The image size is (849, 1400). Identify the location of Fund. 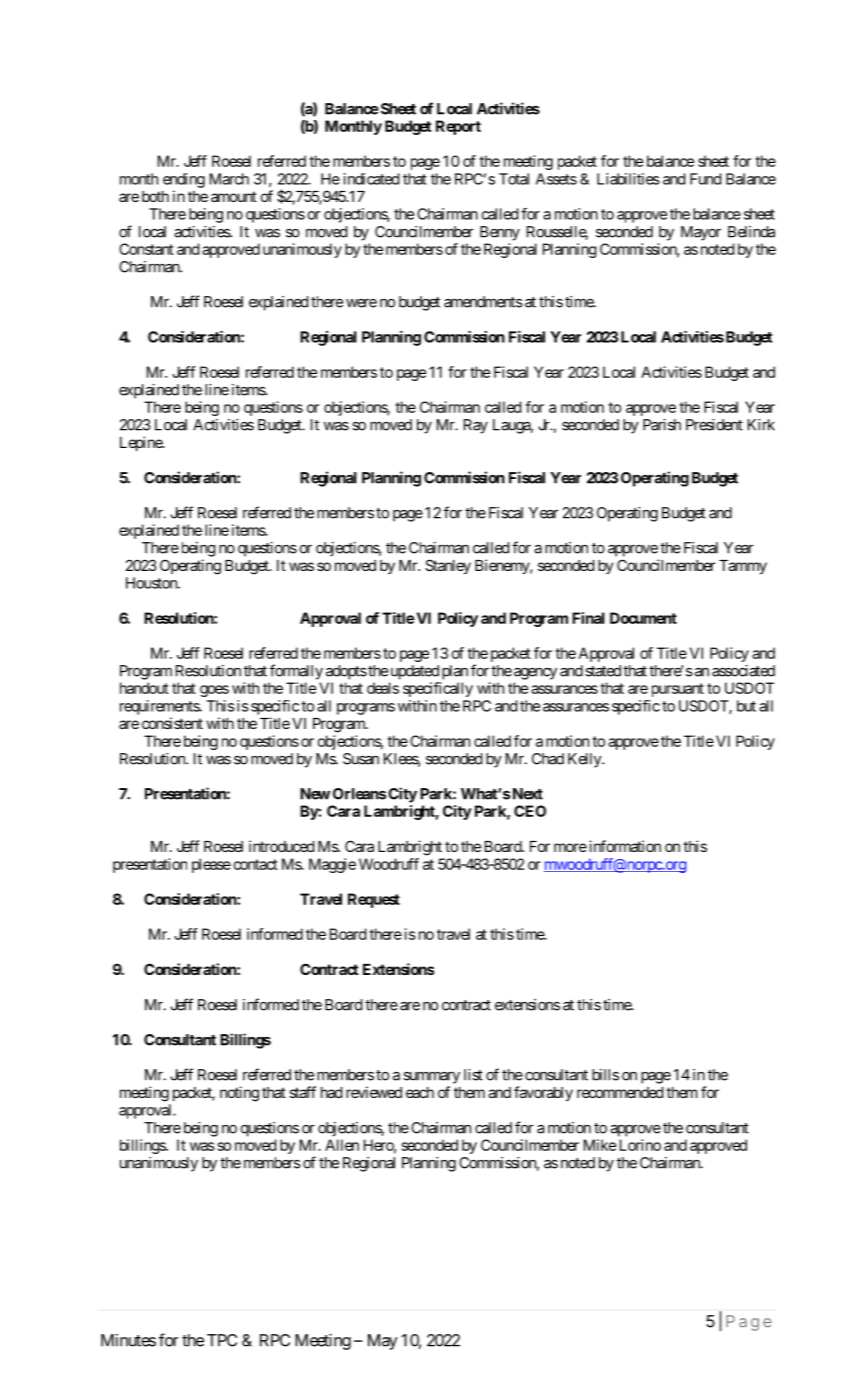
(705, 179).
